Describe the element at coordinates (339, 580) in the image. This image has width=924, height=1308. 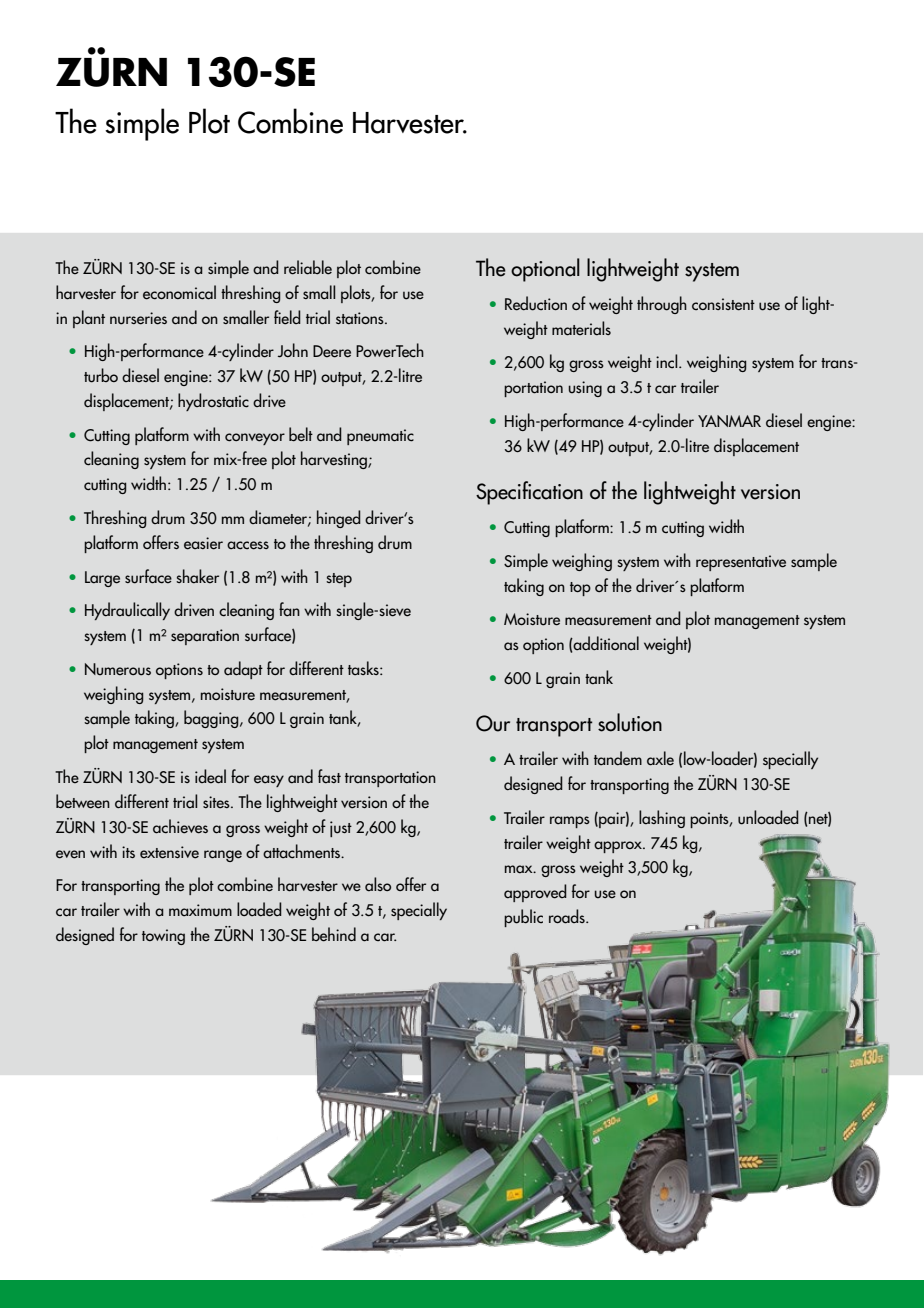
I see `step` at that location.
